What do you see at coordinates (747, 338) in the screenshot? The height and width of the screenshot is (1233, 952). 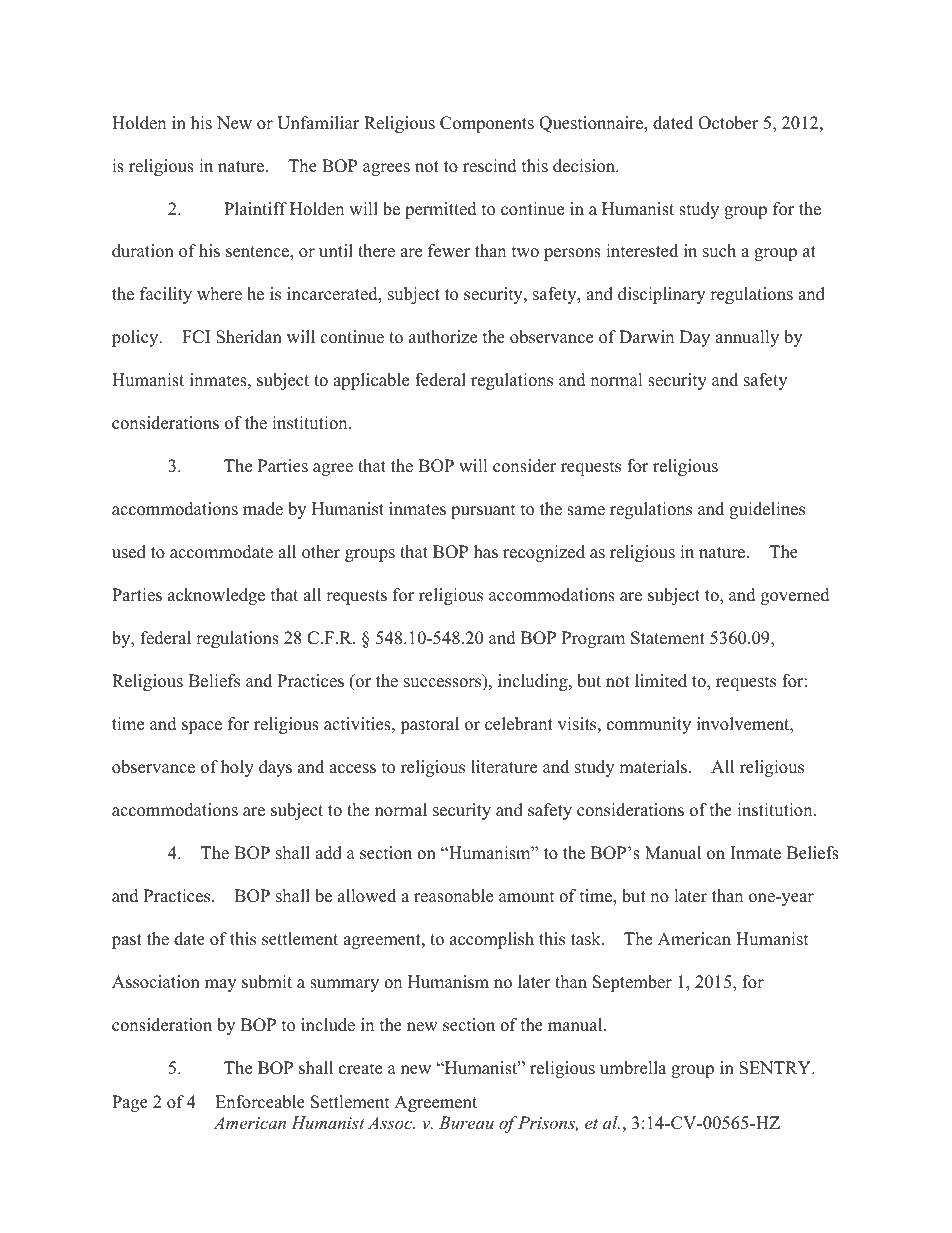 I see `annually` at bounding box center [747, 338].
